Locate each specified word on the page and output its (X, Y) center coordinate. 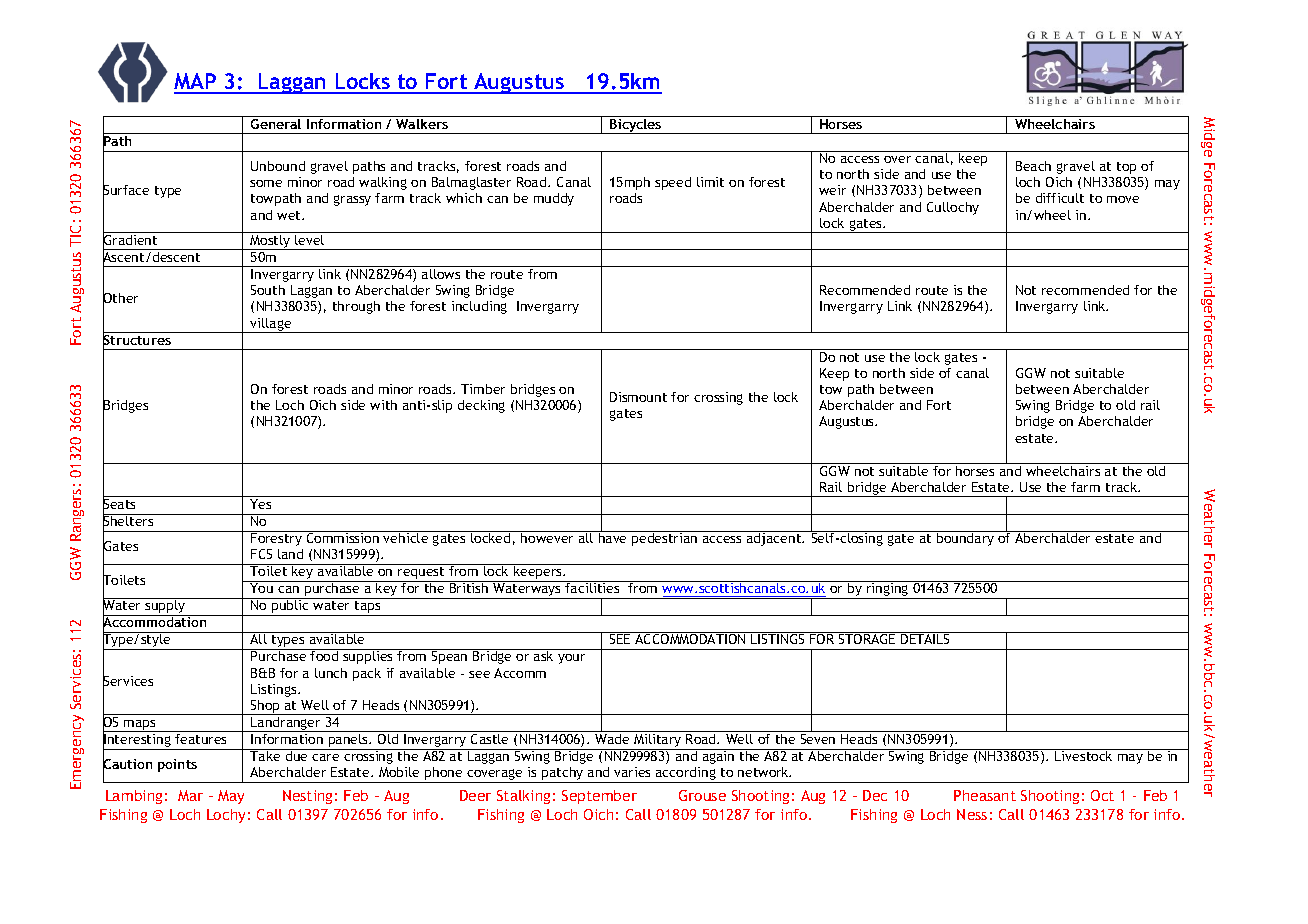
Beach (1033, 166)
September (599, 797)
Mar (190, 795)
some (266, 183)
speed (673, 183)
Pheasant (985, 795)
